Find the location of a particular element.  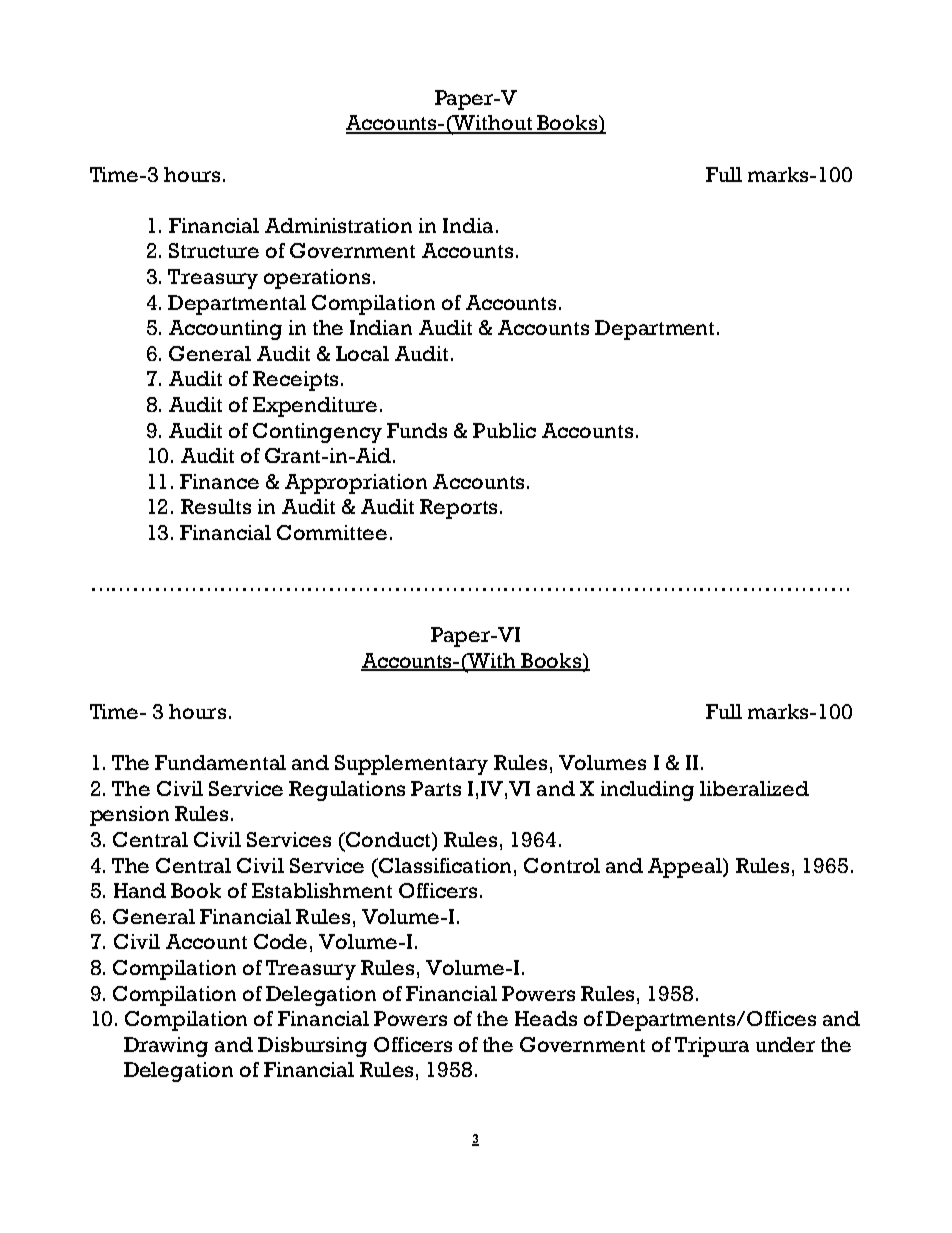

Structure is located at coordinates (214, 250).
